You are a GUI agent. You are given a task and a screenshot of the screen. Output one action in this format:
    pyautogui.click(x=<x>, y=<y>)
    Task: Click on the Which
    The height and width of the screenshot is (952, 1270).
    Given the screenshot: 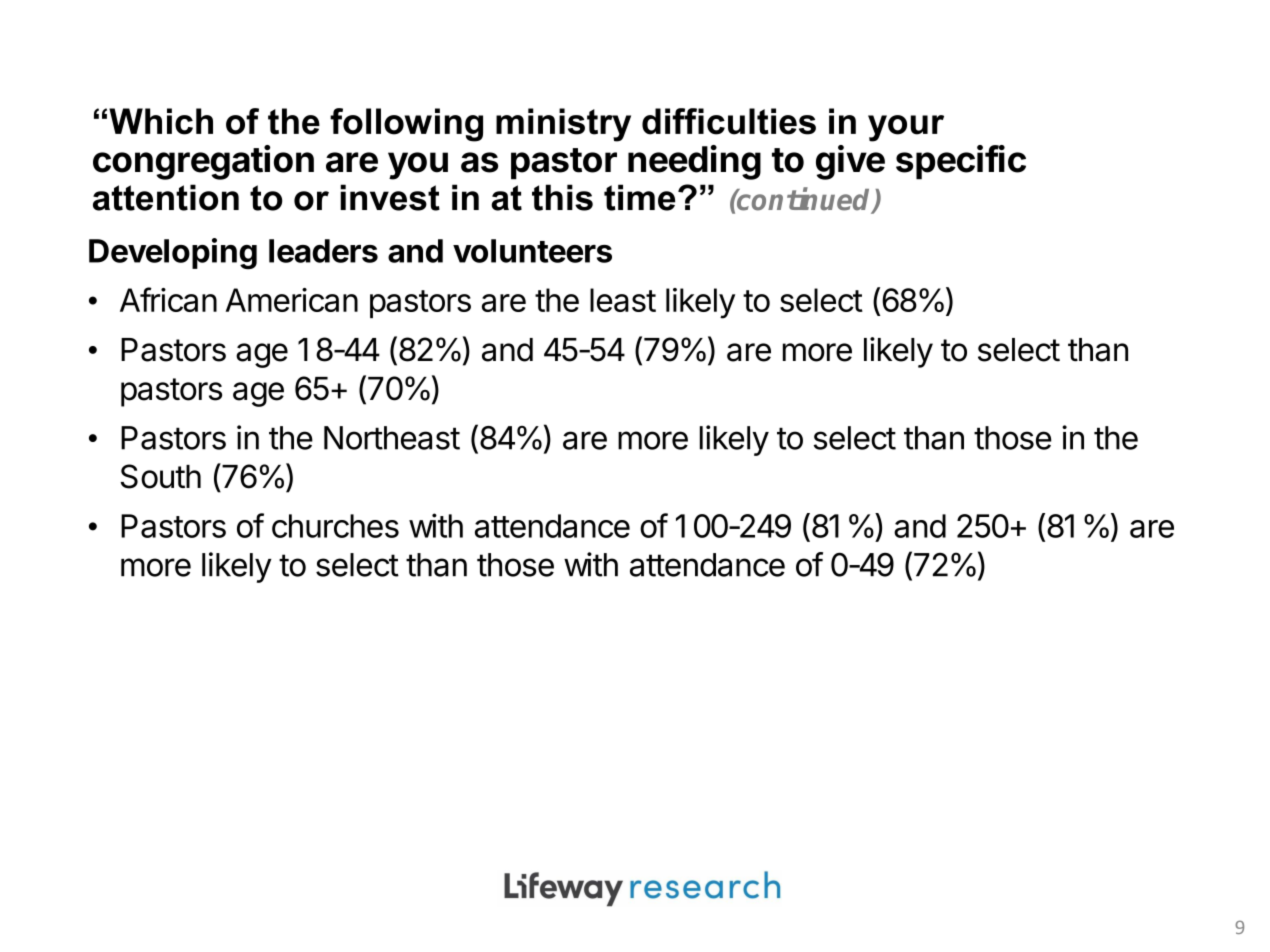 What is the action you would take?
    pyautogui.click(x=161, y=121)
